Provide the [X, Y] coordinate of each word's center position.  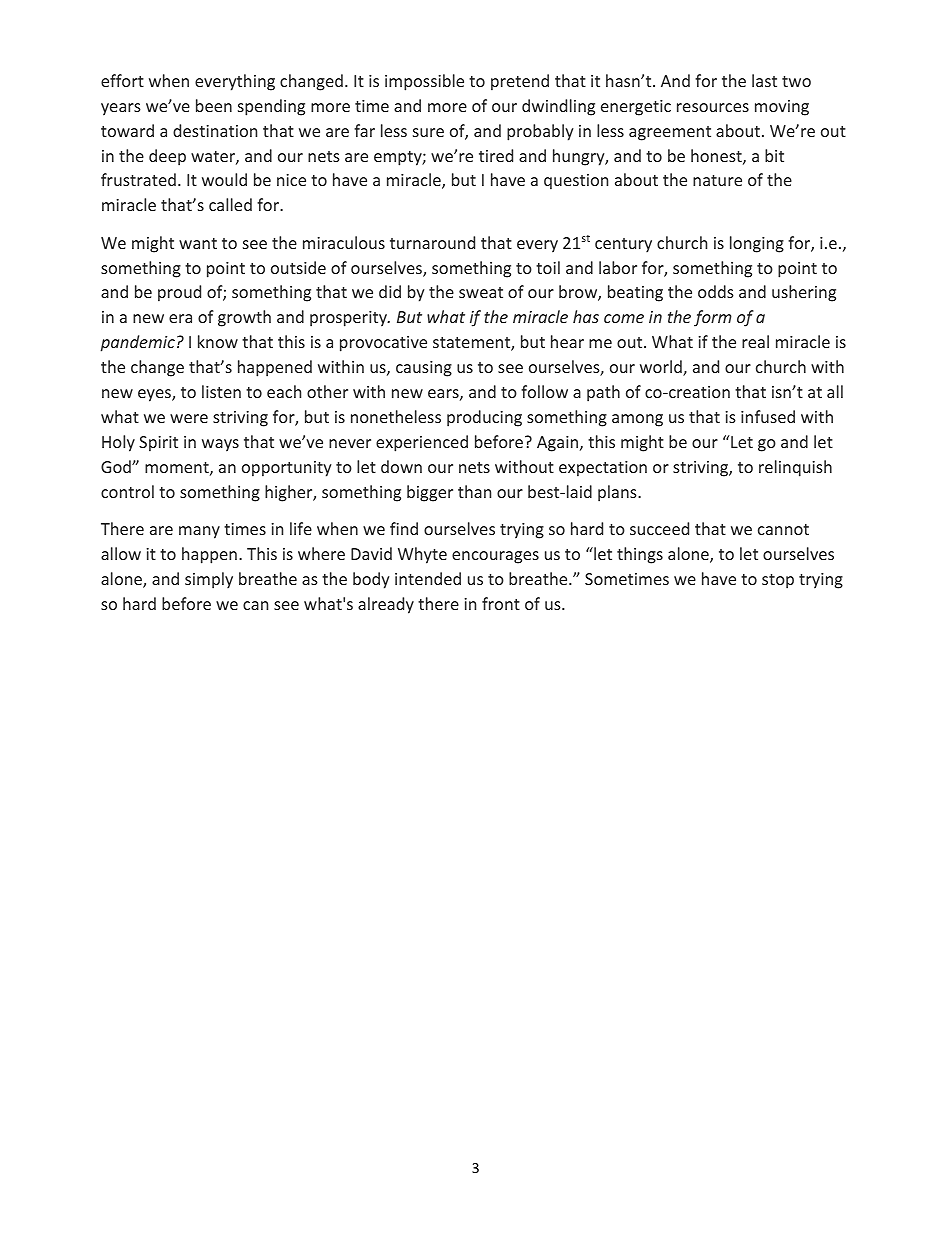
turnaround [432, 242]
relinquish [795, 468]
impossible [424, 82]
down [401, 466]
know [218, 341]
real [755, 341]
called [230, 204]
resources [713, 107]
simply [209, 580]
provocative [383, 344]
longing [757, 244]
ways [220, 445]
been [214, 105]
